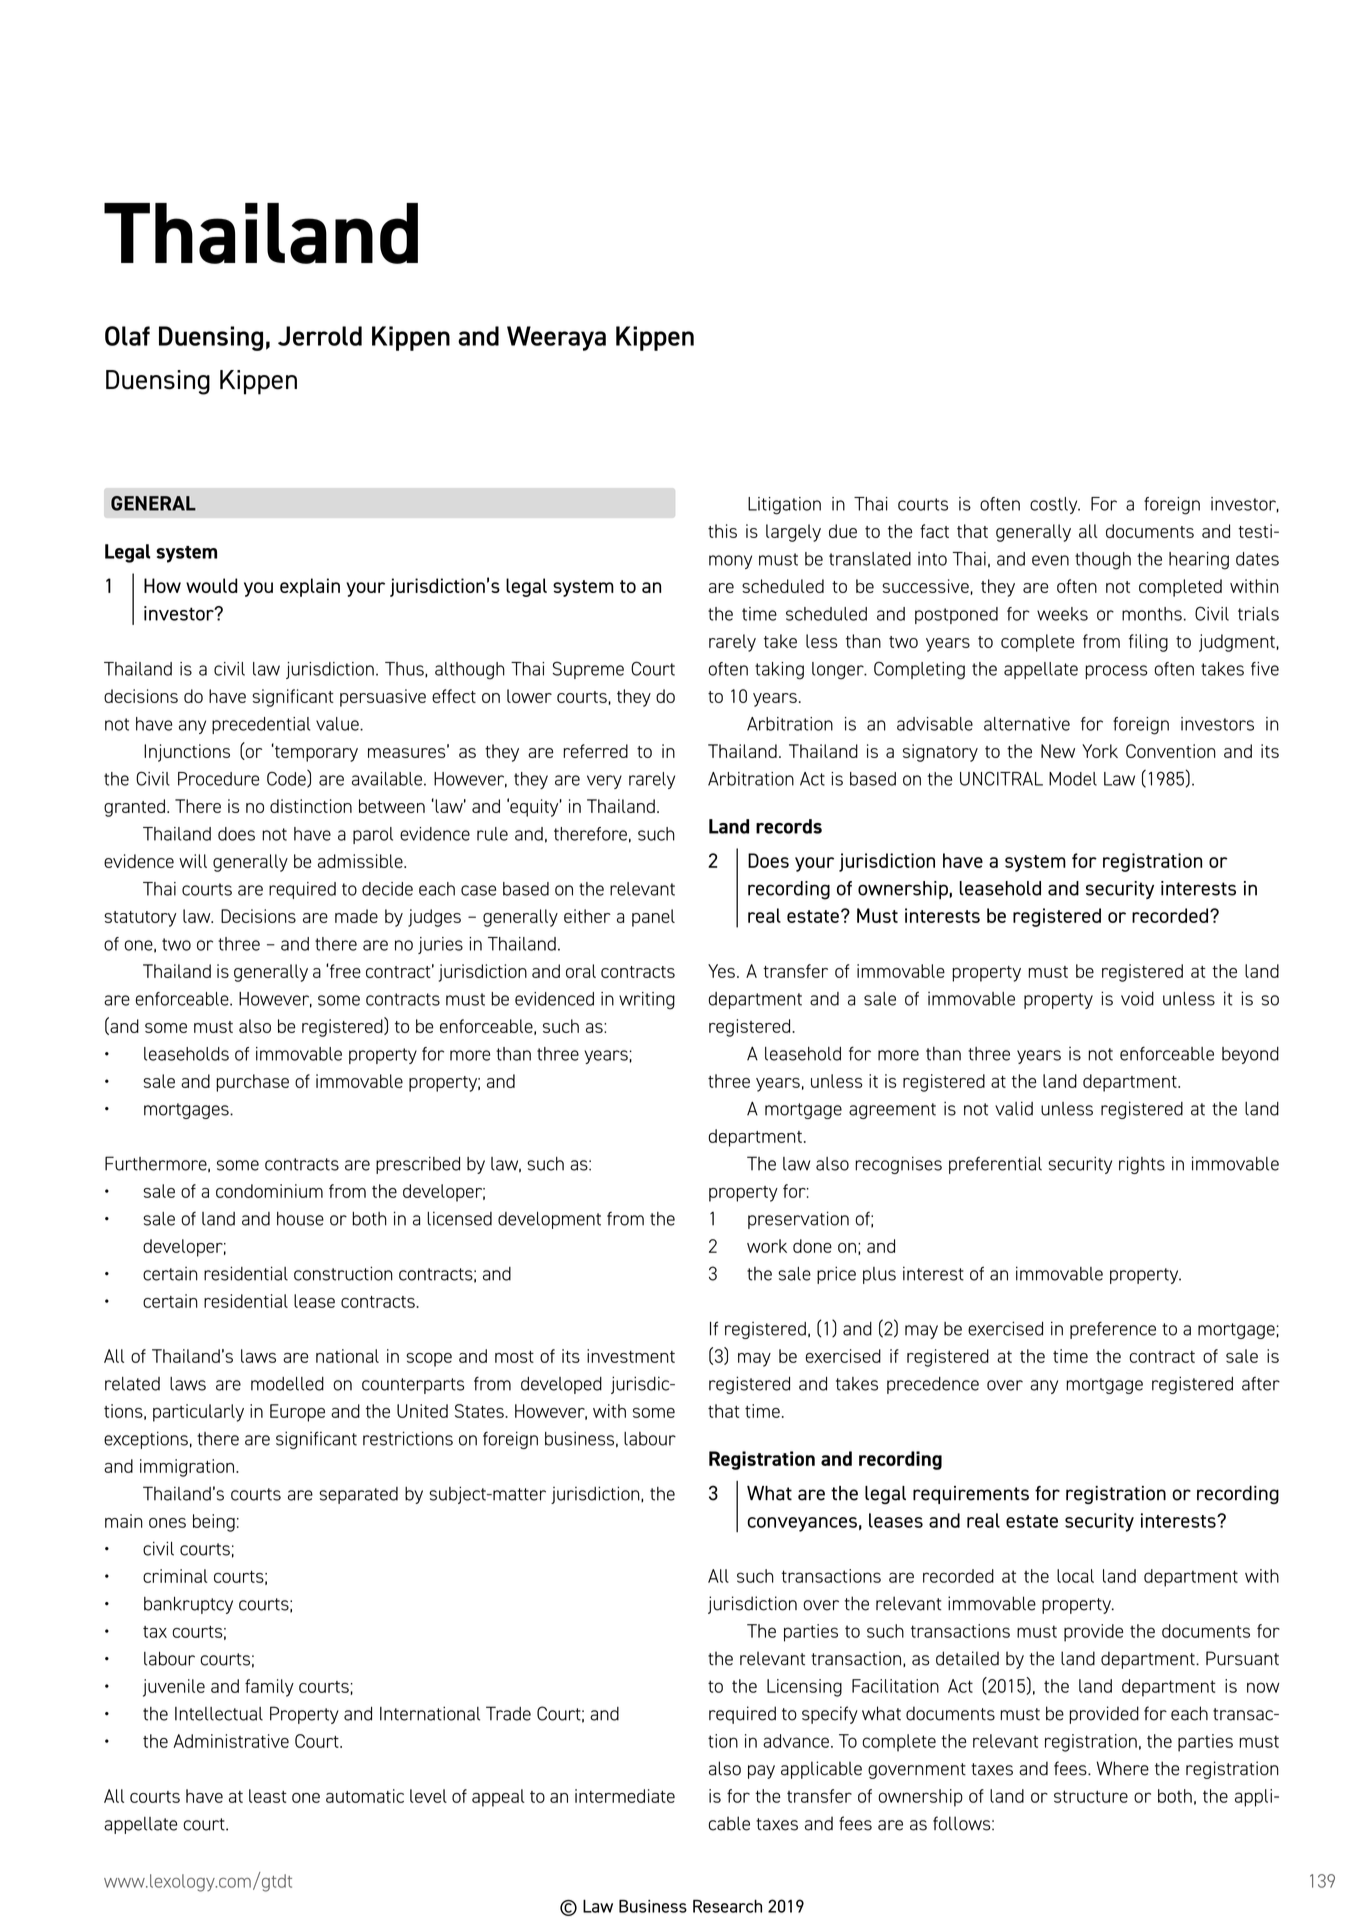  I want to click on Research, so click(727, 1906).
